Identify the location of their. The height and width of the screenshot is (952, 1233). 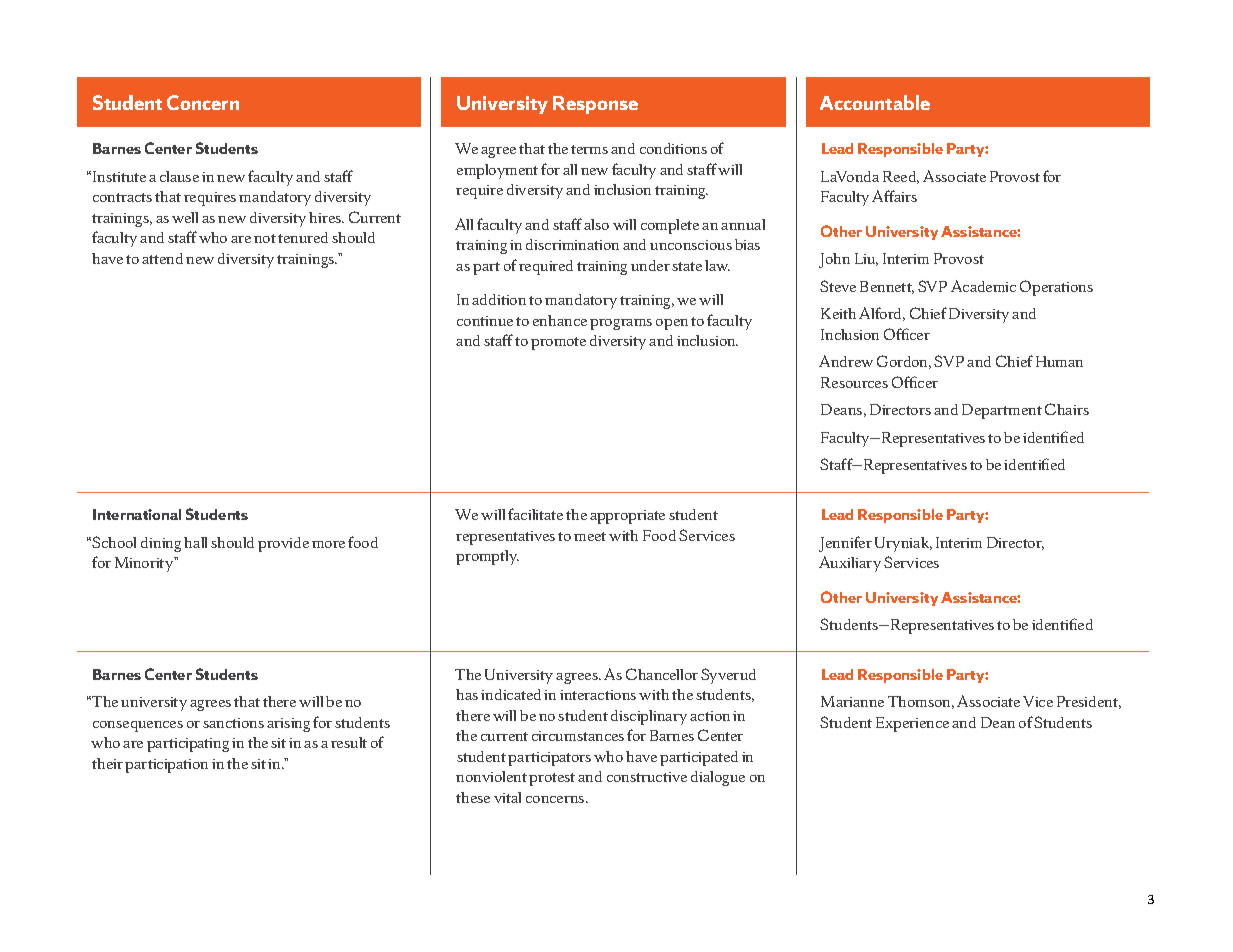
(107, 763).
